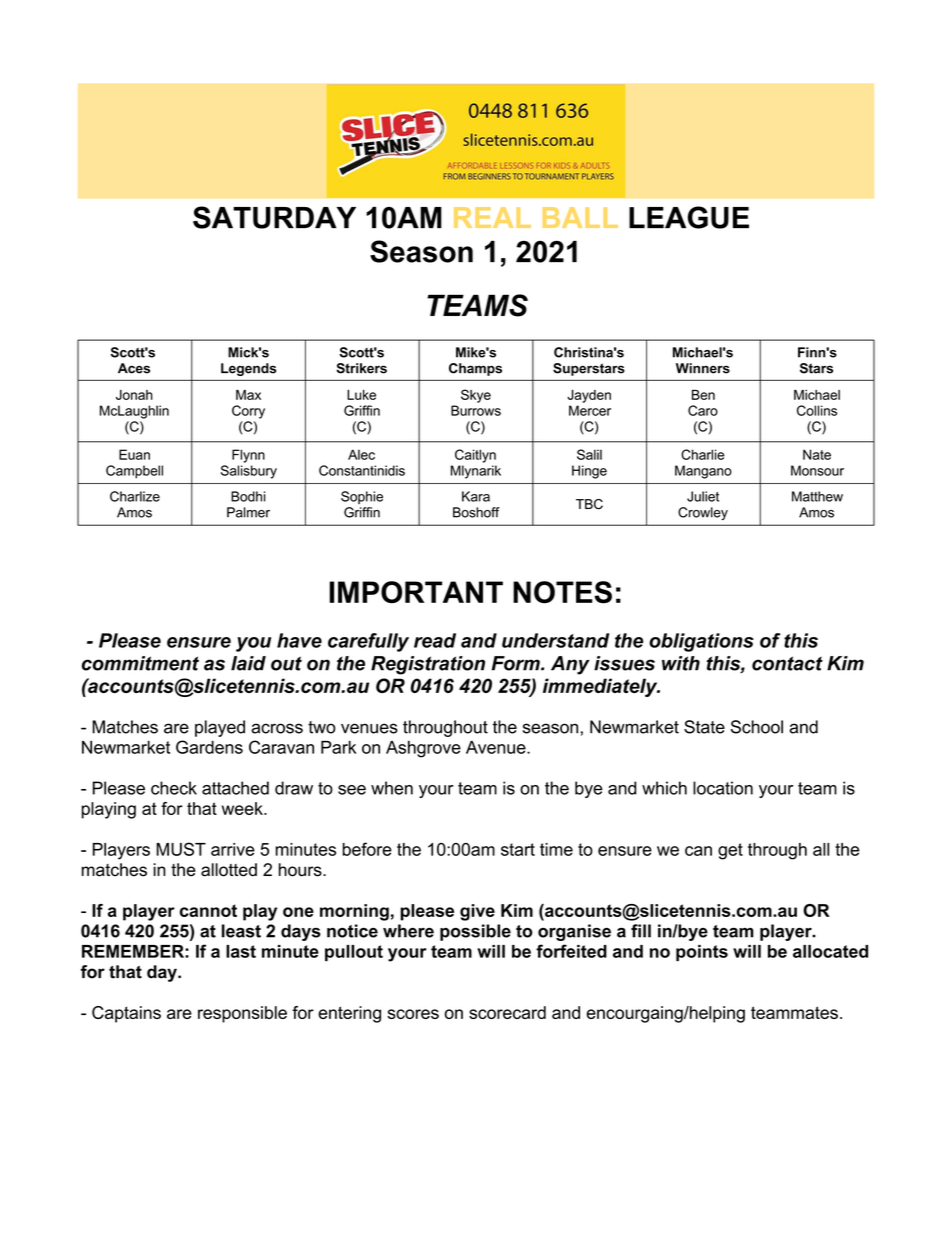 Image resolution: width=952 pixels, height=1233 pixels. Describe the element at coordinates (274, 217) in the page. I see `SATURDAY` at that location.
